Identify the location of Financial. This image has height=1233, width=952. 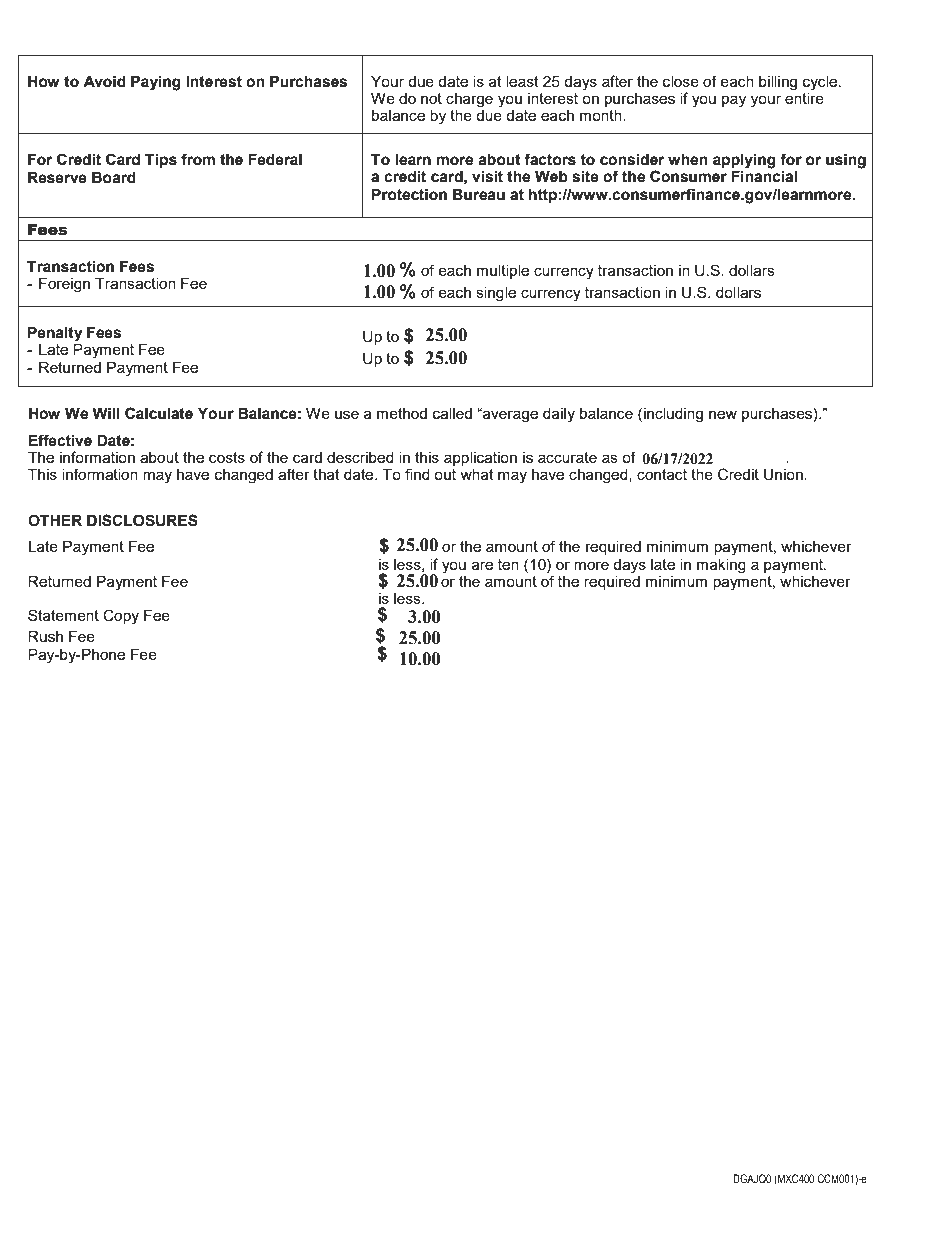
(764, 177).
